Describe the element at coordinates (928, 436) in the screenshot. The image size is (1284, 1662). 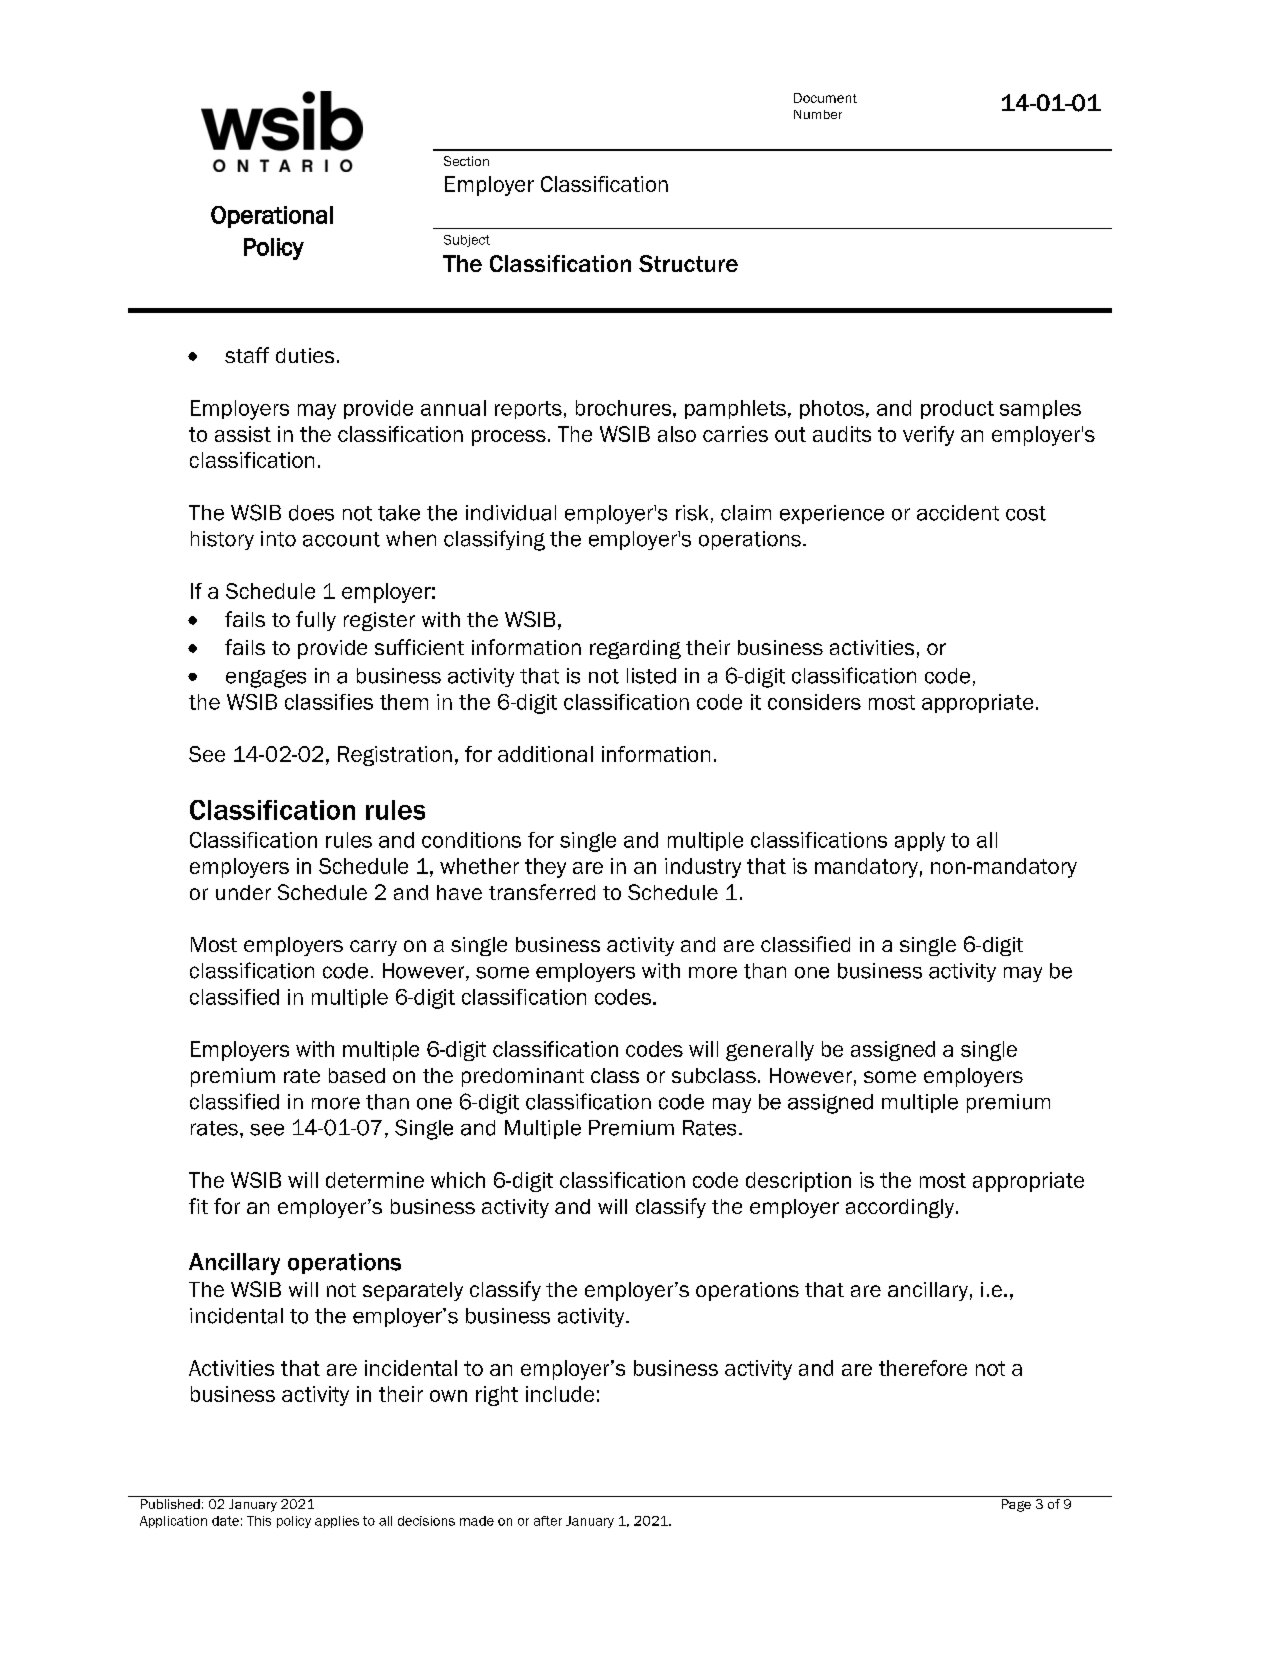
I see `verify` at that location.
